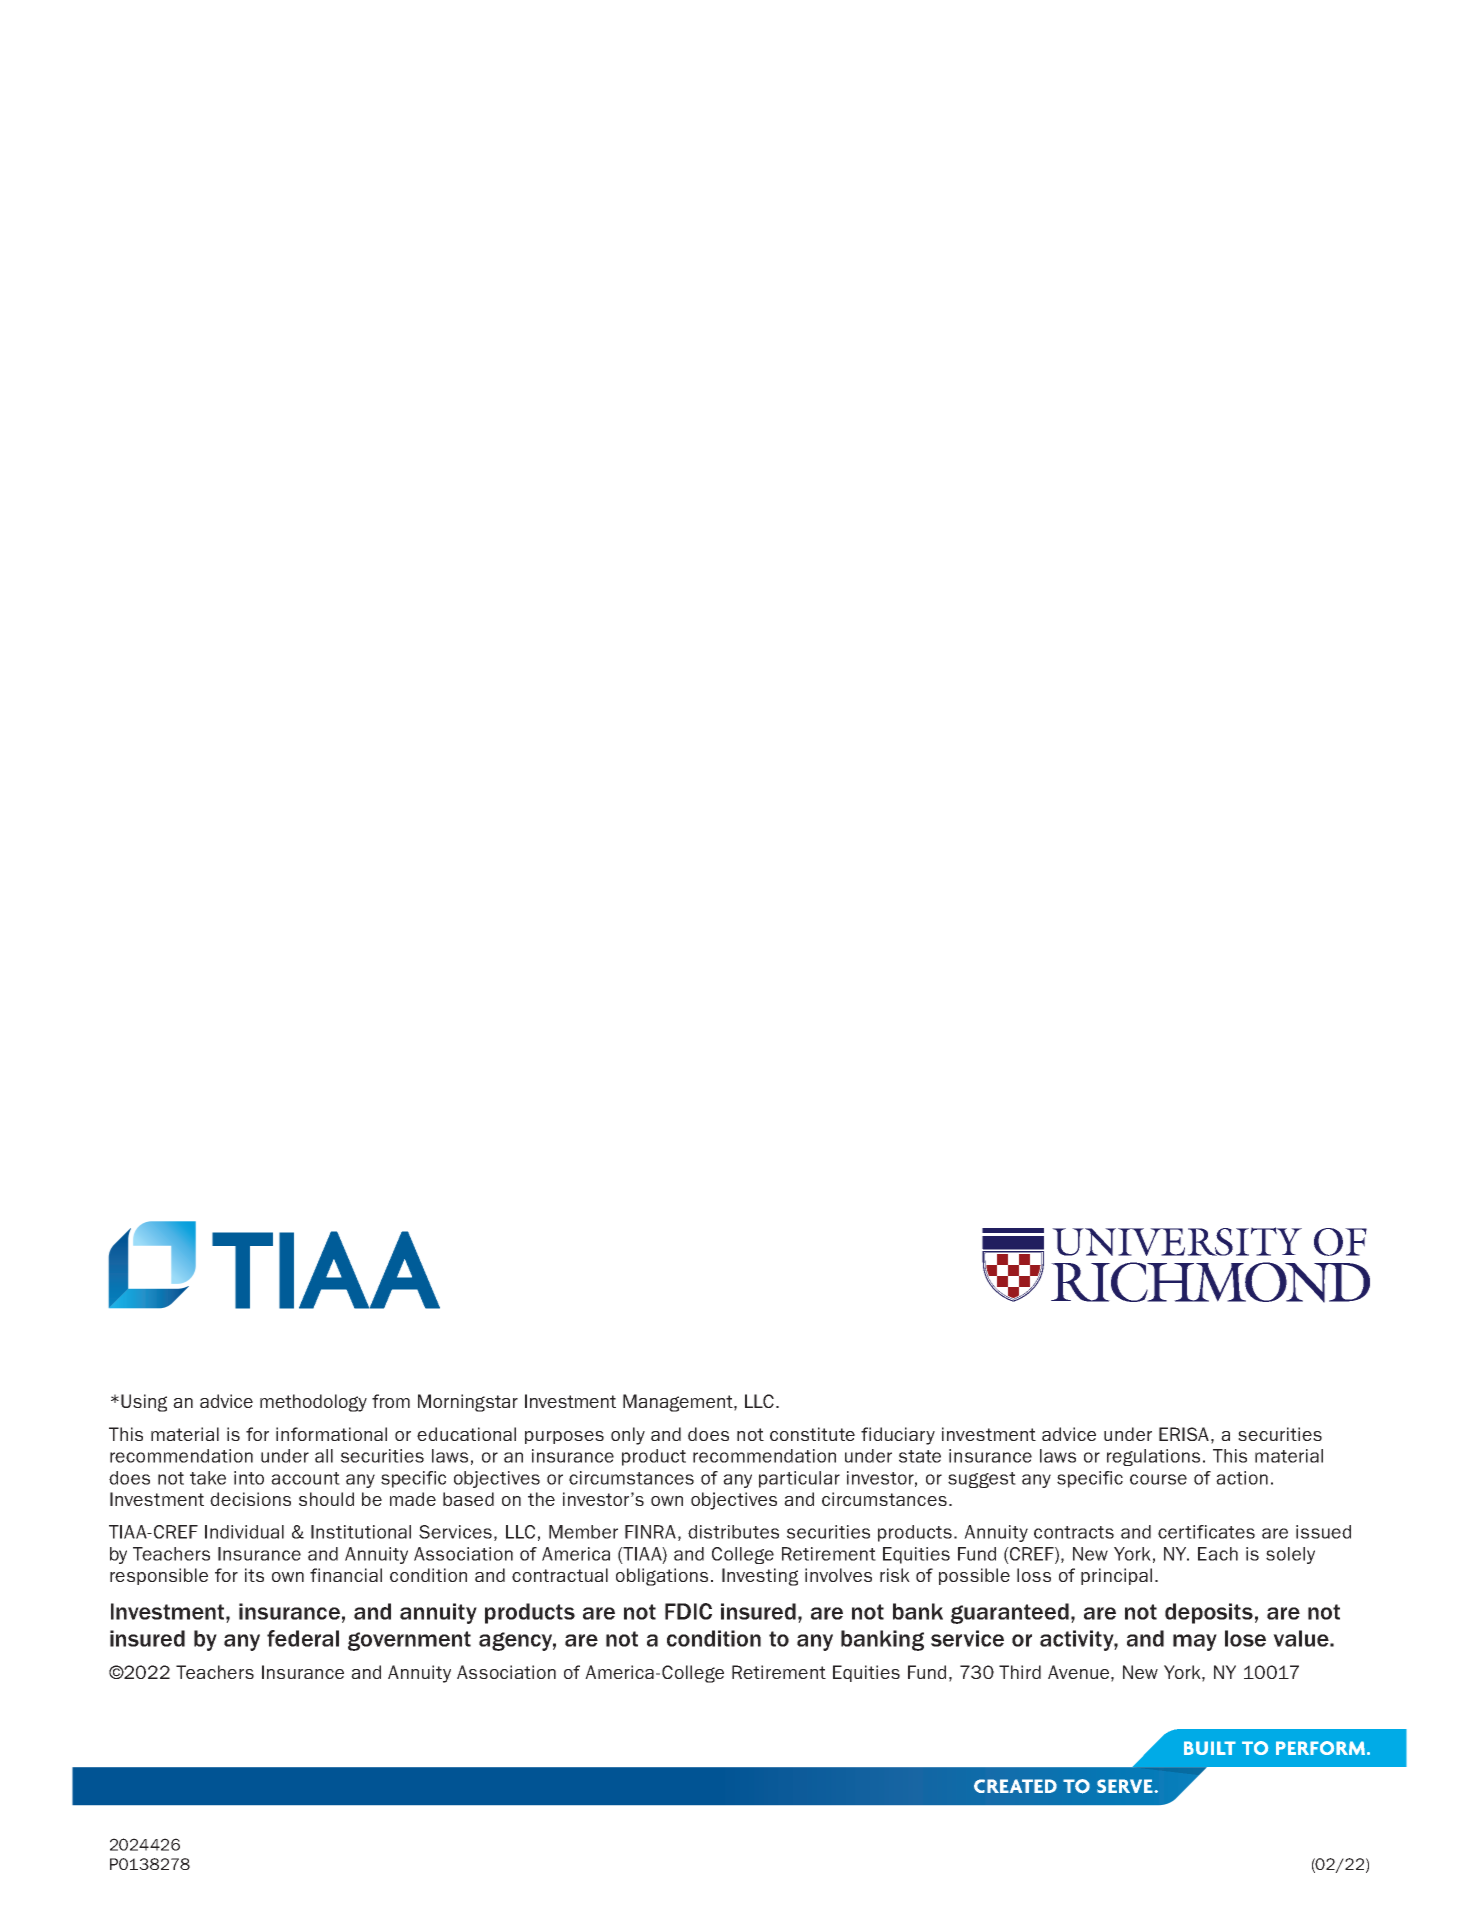 This screenshot has width=1479, height=1914. Describe the element at coordinates (812, 1434) in the screenshot. I see `constitute` at that location.
